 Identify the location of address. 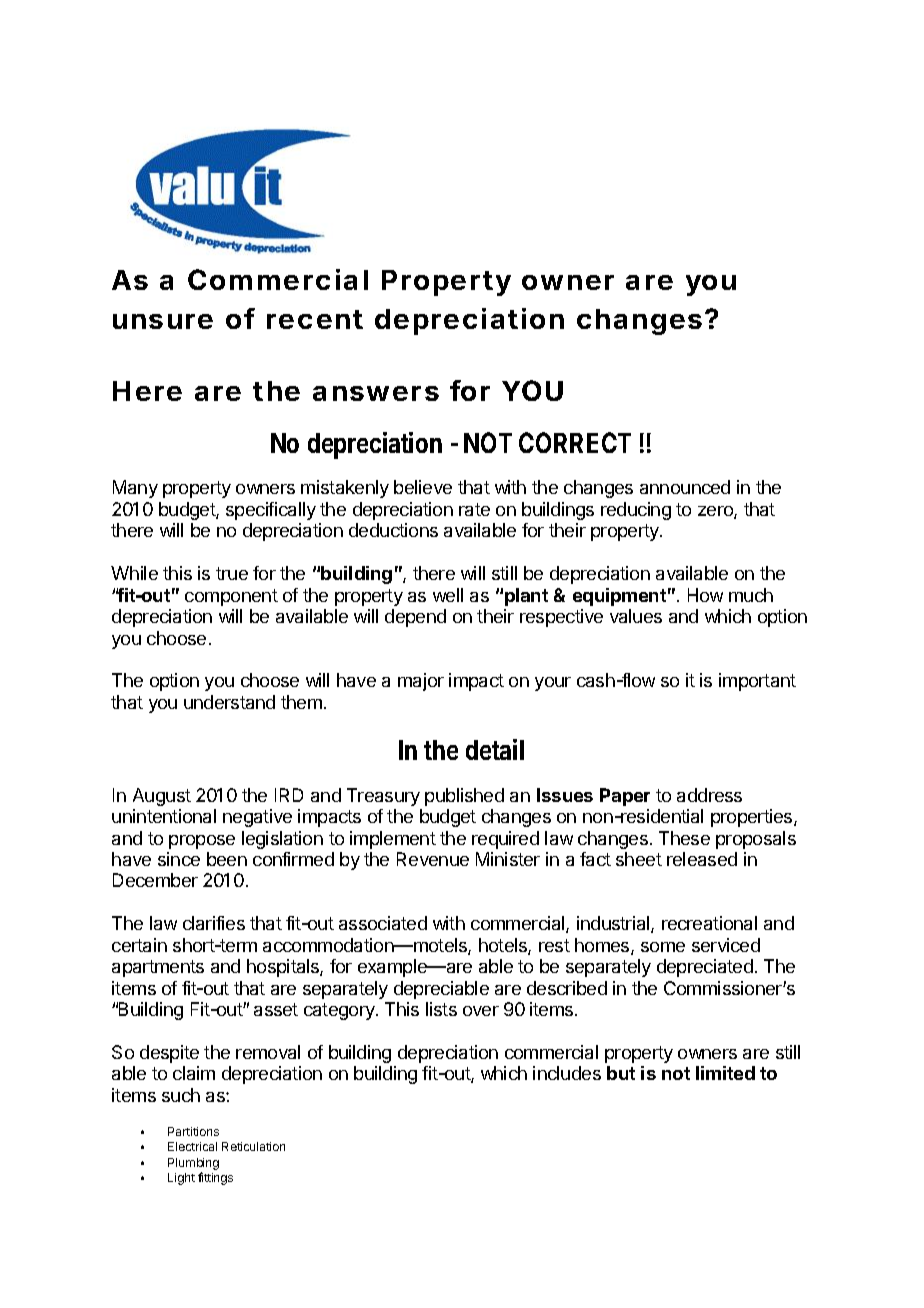
(709, 795).
